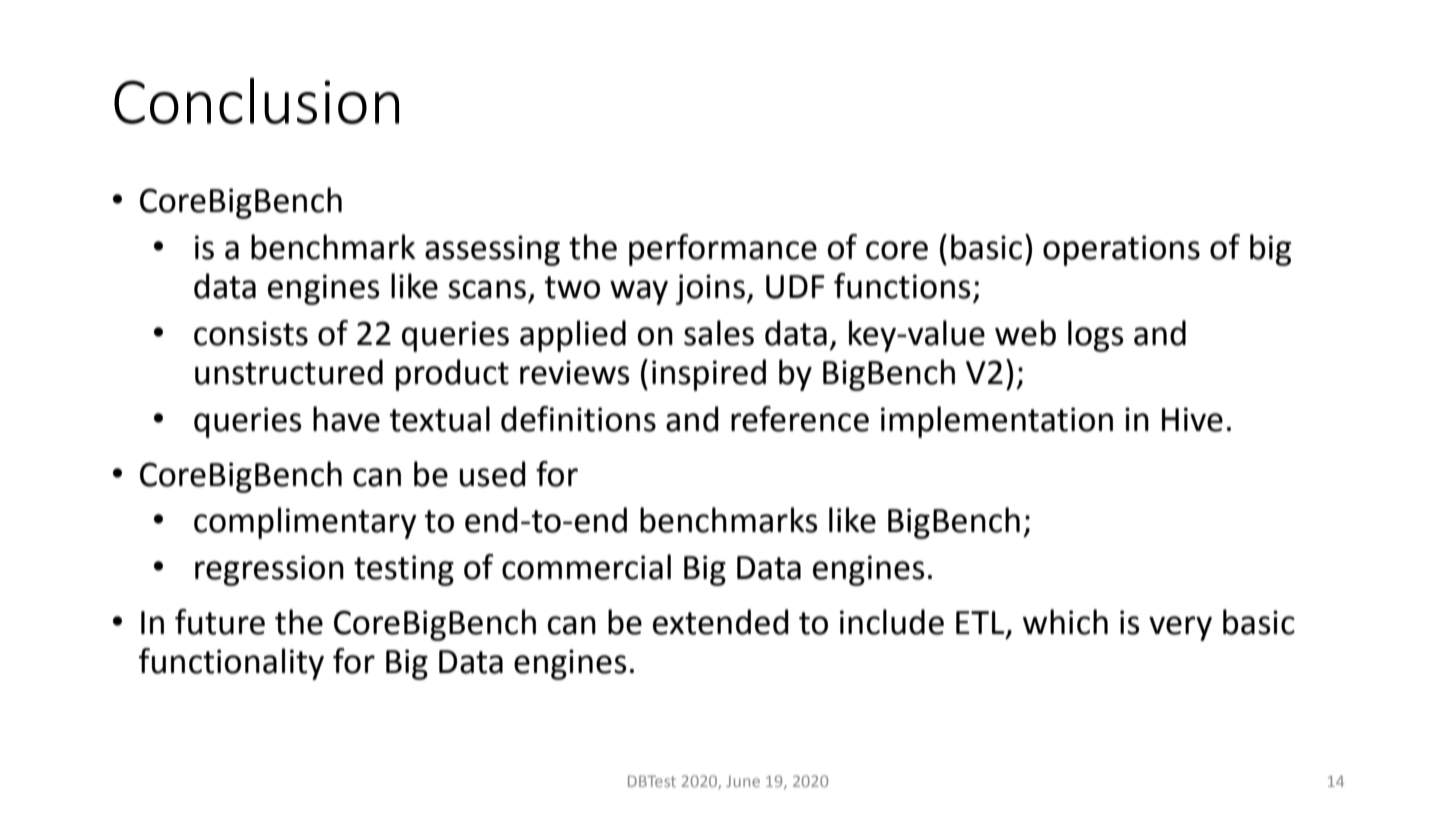 The image size is (1456, 819). Describe the element at coordinates (997, 422) in the screenshot. I see `implementation` at that location.
